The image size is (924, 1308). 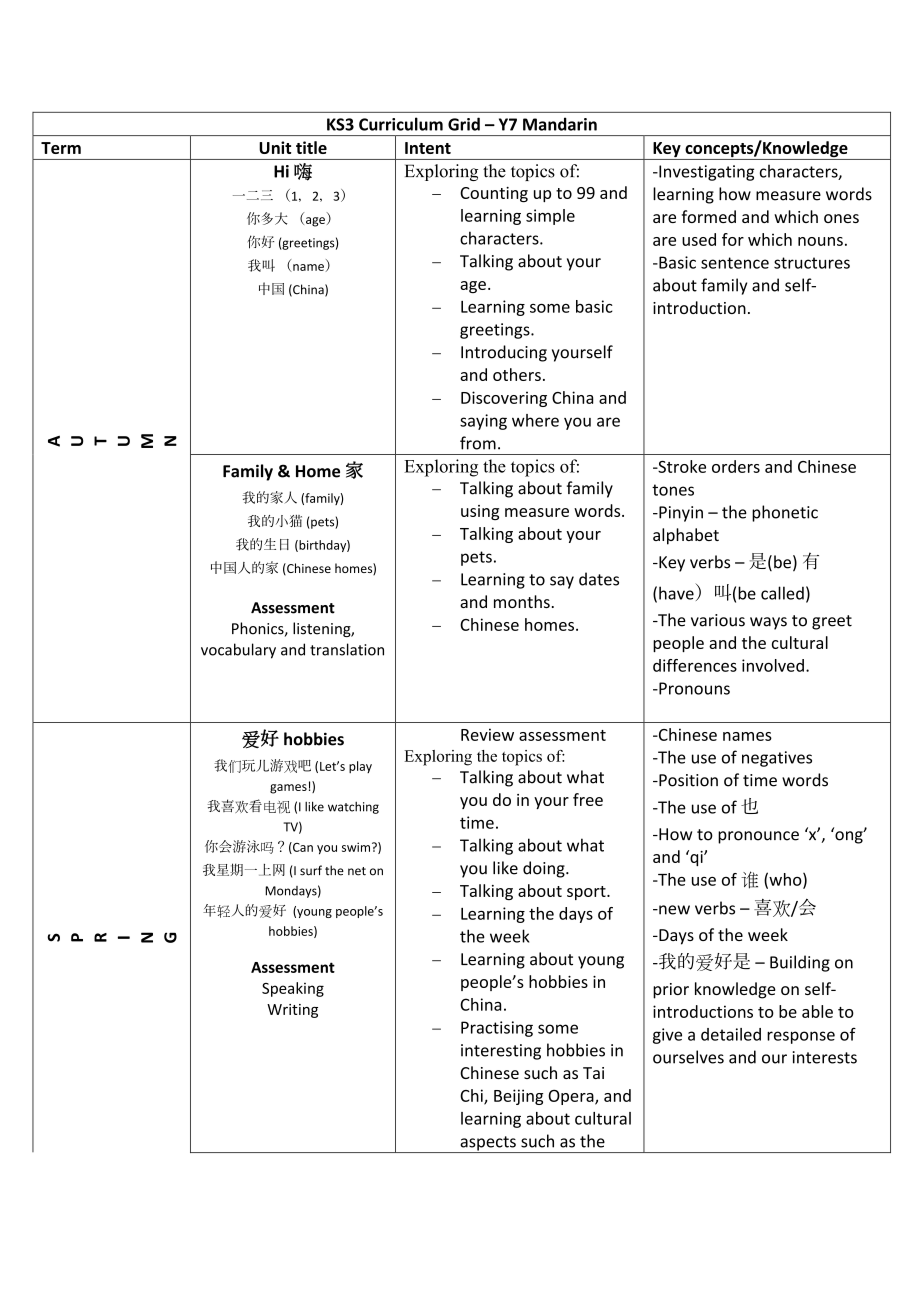 I want to click on Investigating, so click(x=705, y=173).
